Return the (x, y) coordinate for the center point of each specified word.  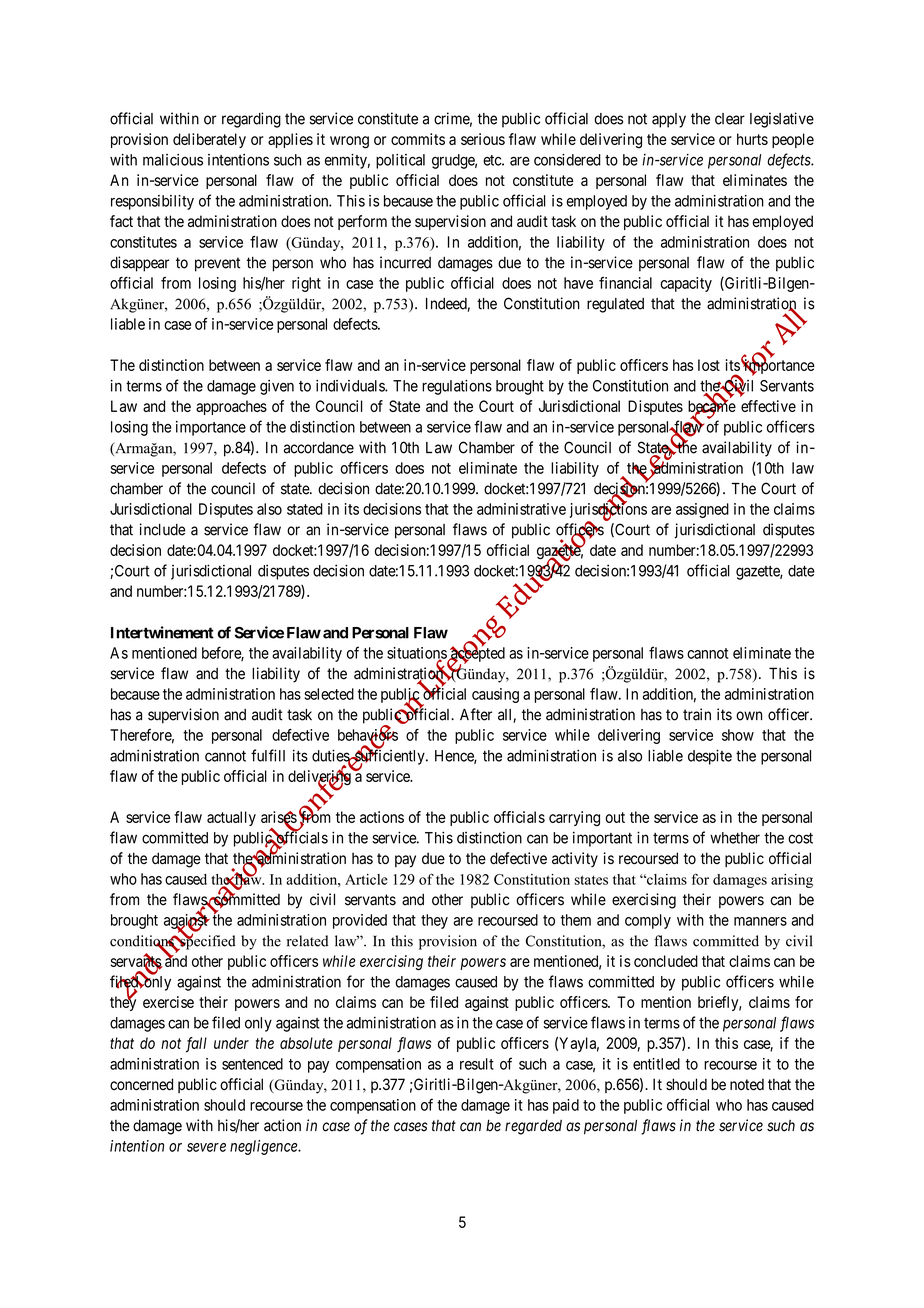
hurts (752, 139)
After (476, 714)
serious (483, 139)
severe (206, 1147)
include (162, 529)
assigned (702, 510)
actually (231, 818)
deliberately (209, 140)
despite (710, 757)
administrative (521, 509)
